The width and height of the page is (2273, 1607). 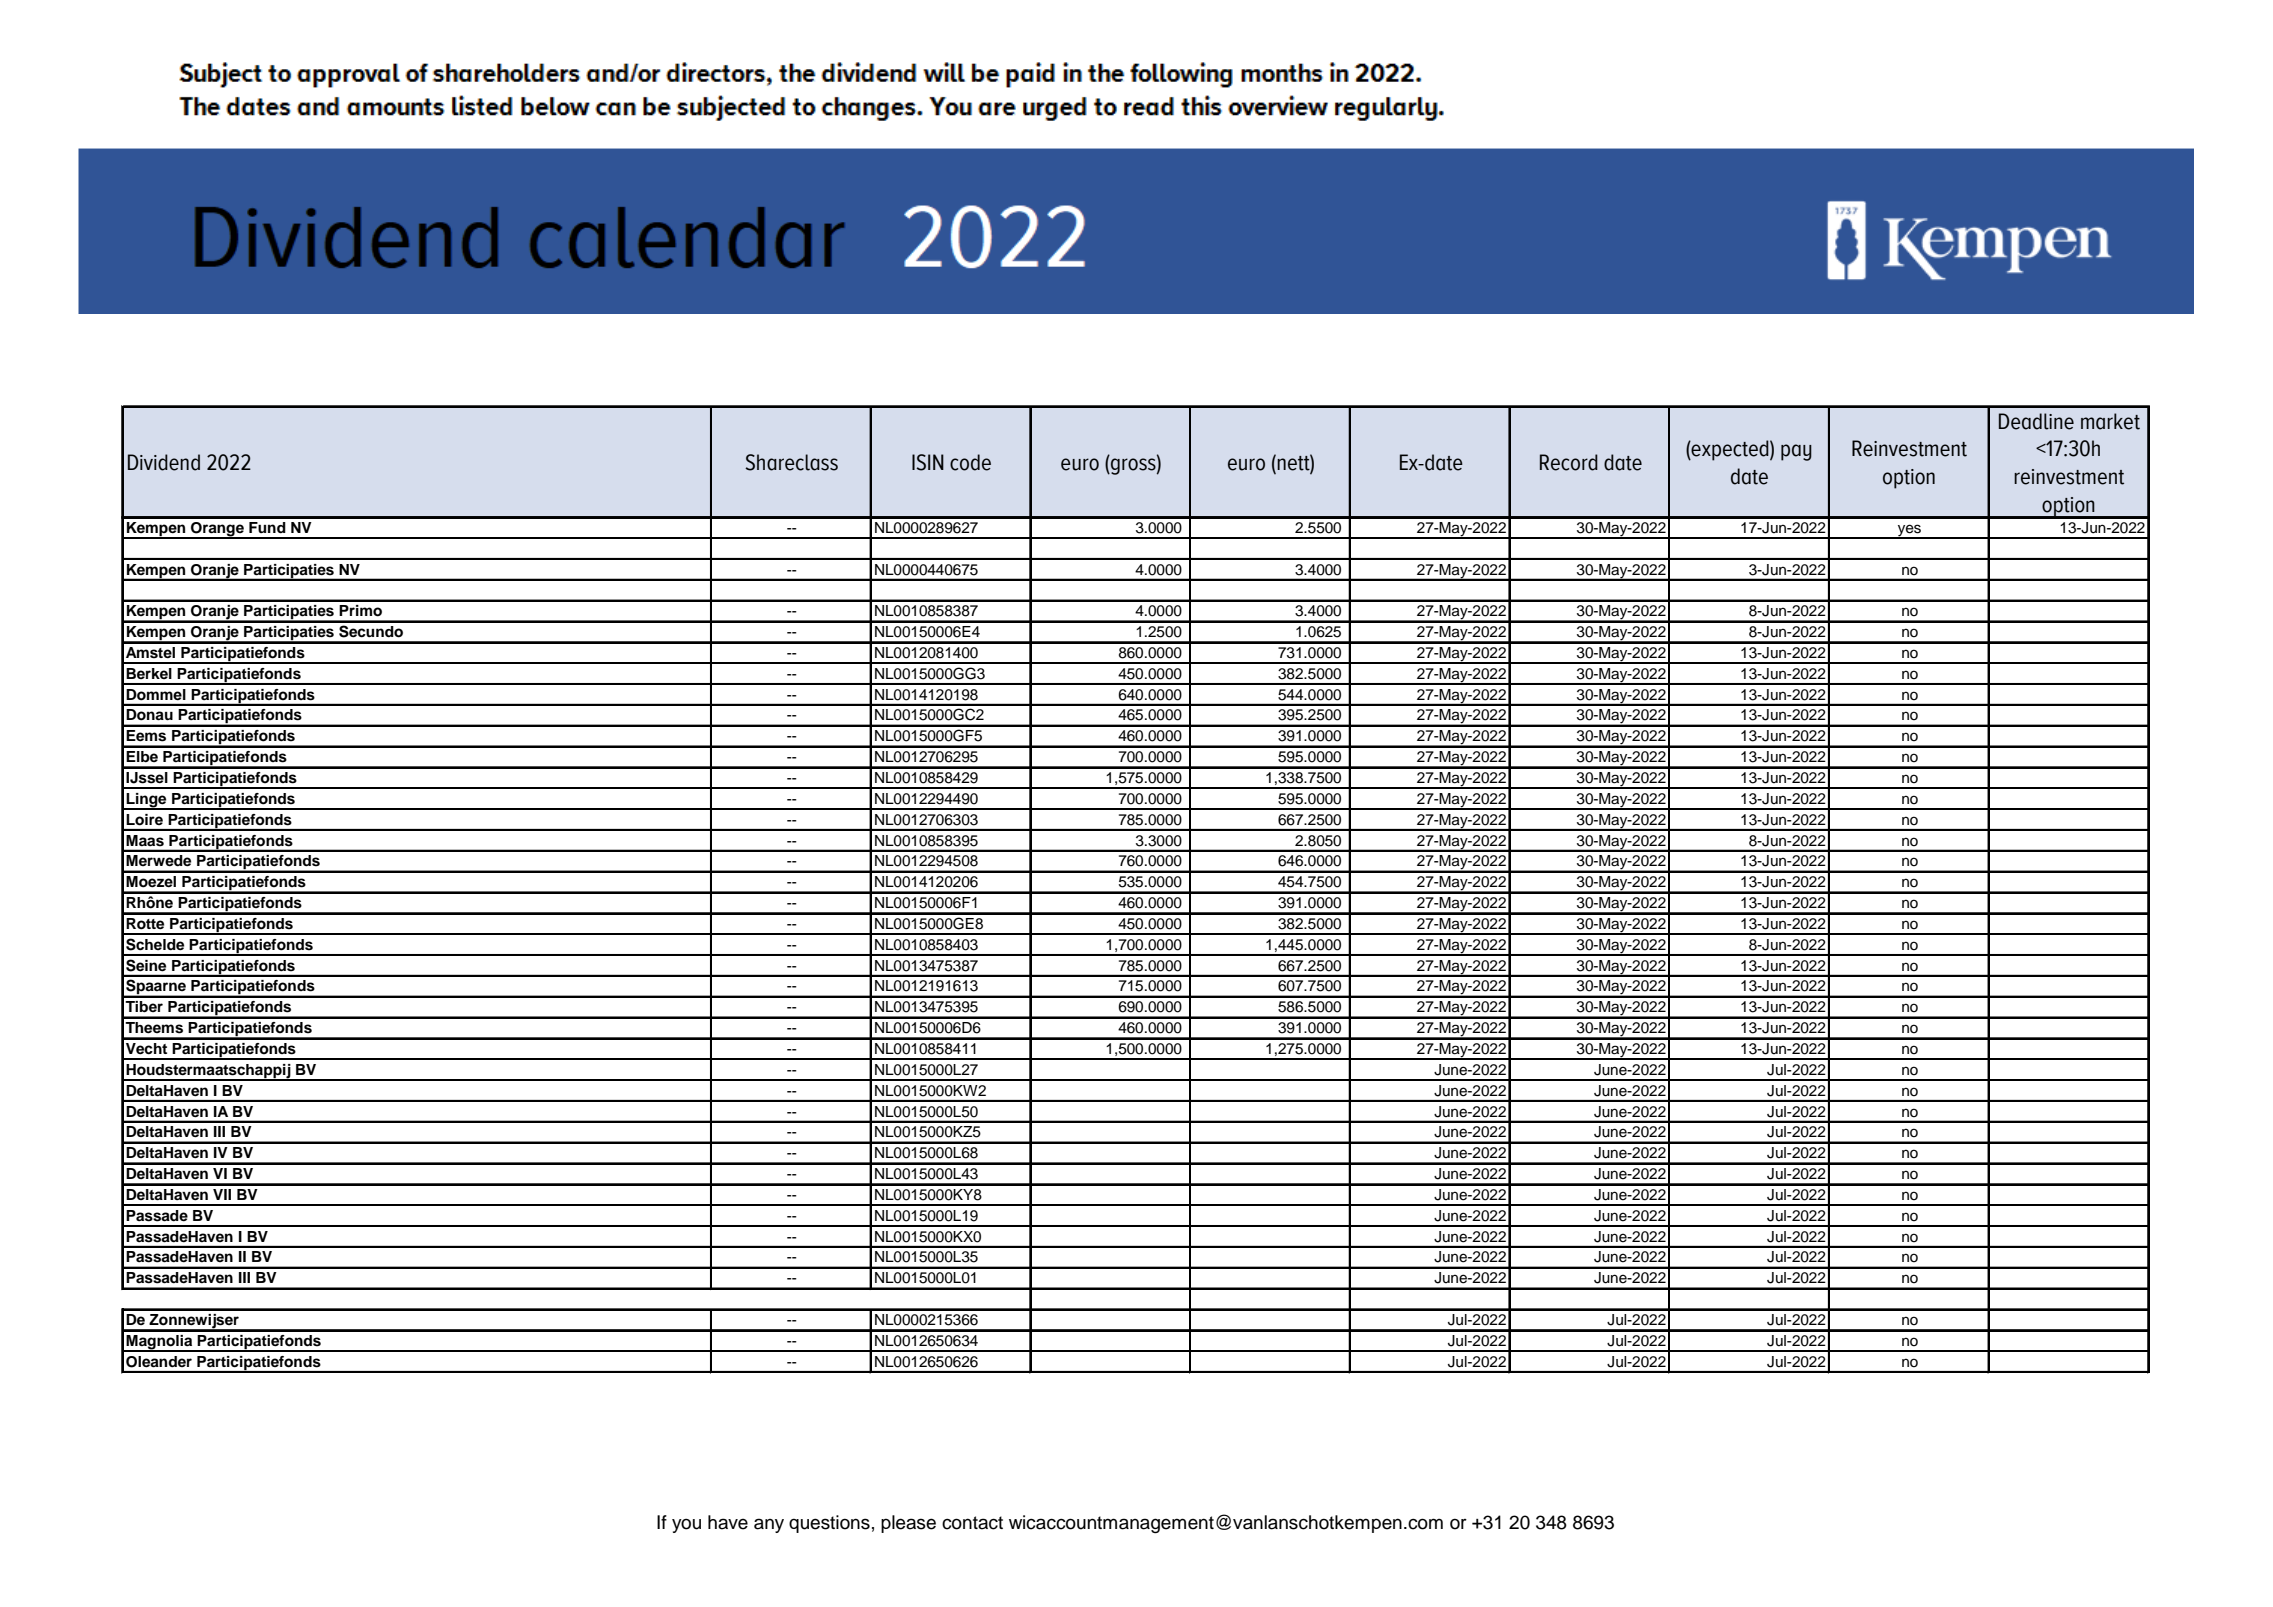 What do you see at coordinates (686, 1525) in the page?
I see `you` at bounding box center [686, 1525].
